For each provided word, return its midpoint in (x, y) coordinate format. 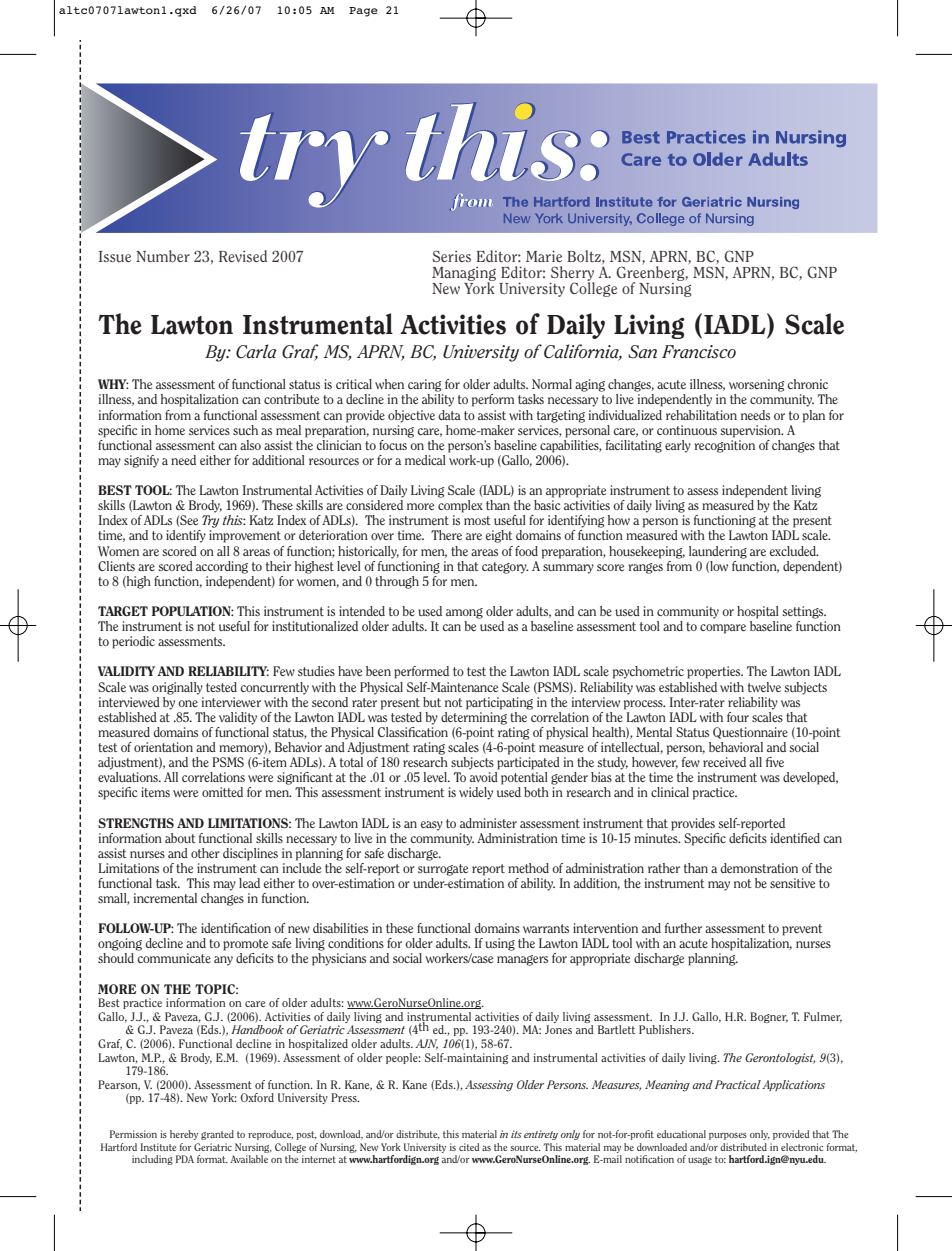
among (464, 613)
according (222, 567)
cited (469, 1147)
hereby (184, 1135)
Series (451, 256)
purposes (728, 1136)
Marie (544, 256)
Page (363, 12)
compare (723, 629)
